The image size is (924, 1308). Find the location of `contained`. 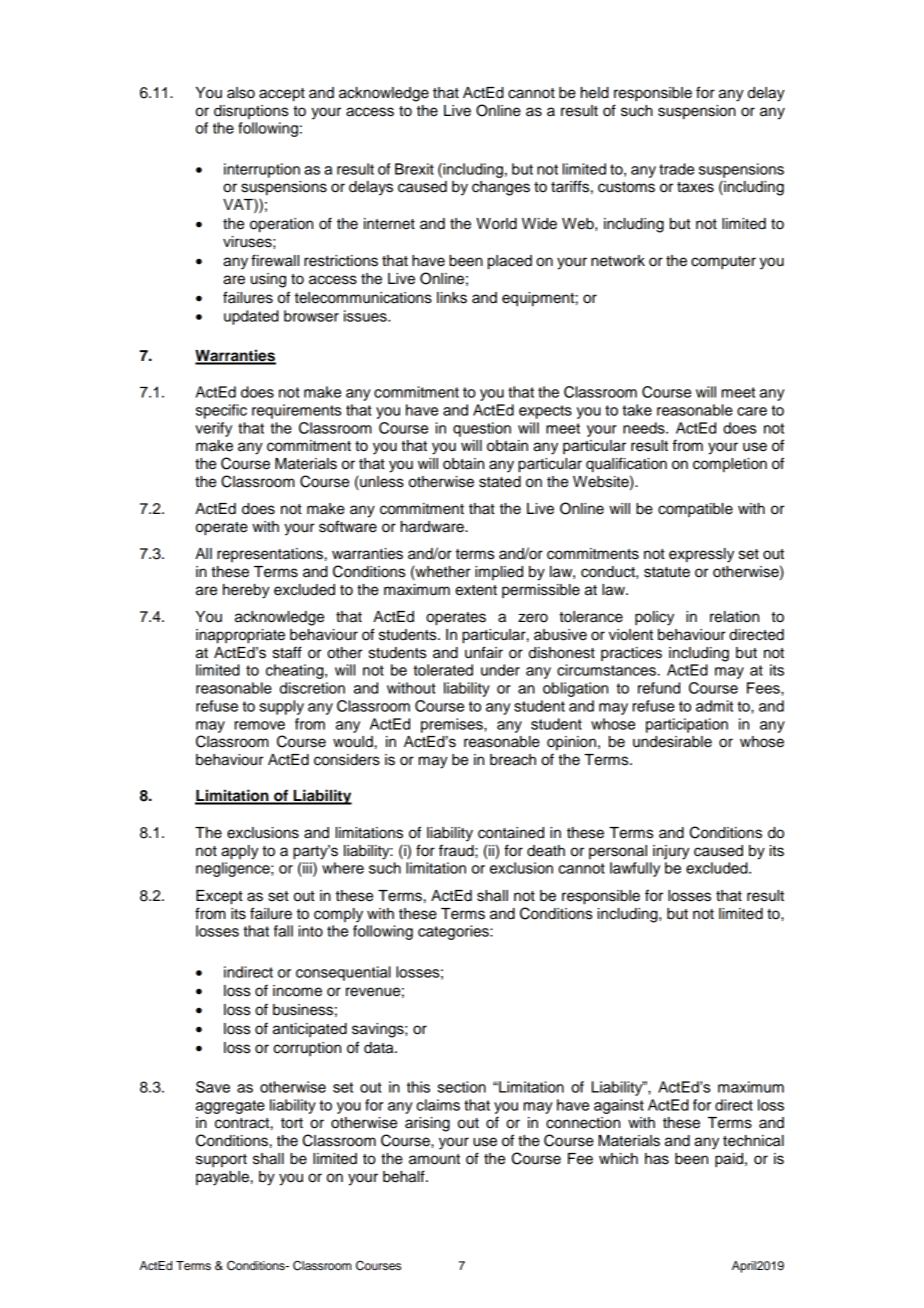

contained is located at coordinates (511, 833).
